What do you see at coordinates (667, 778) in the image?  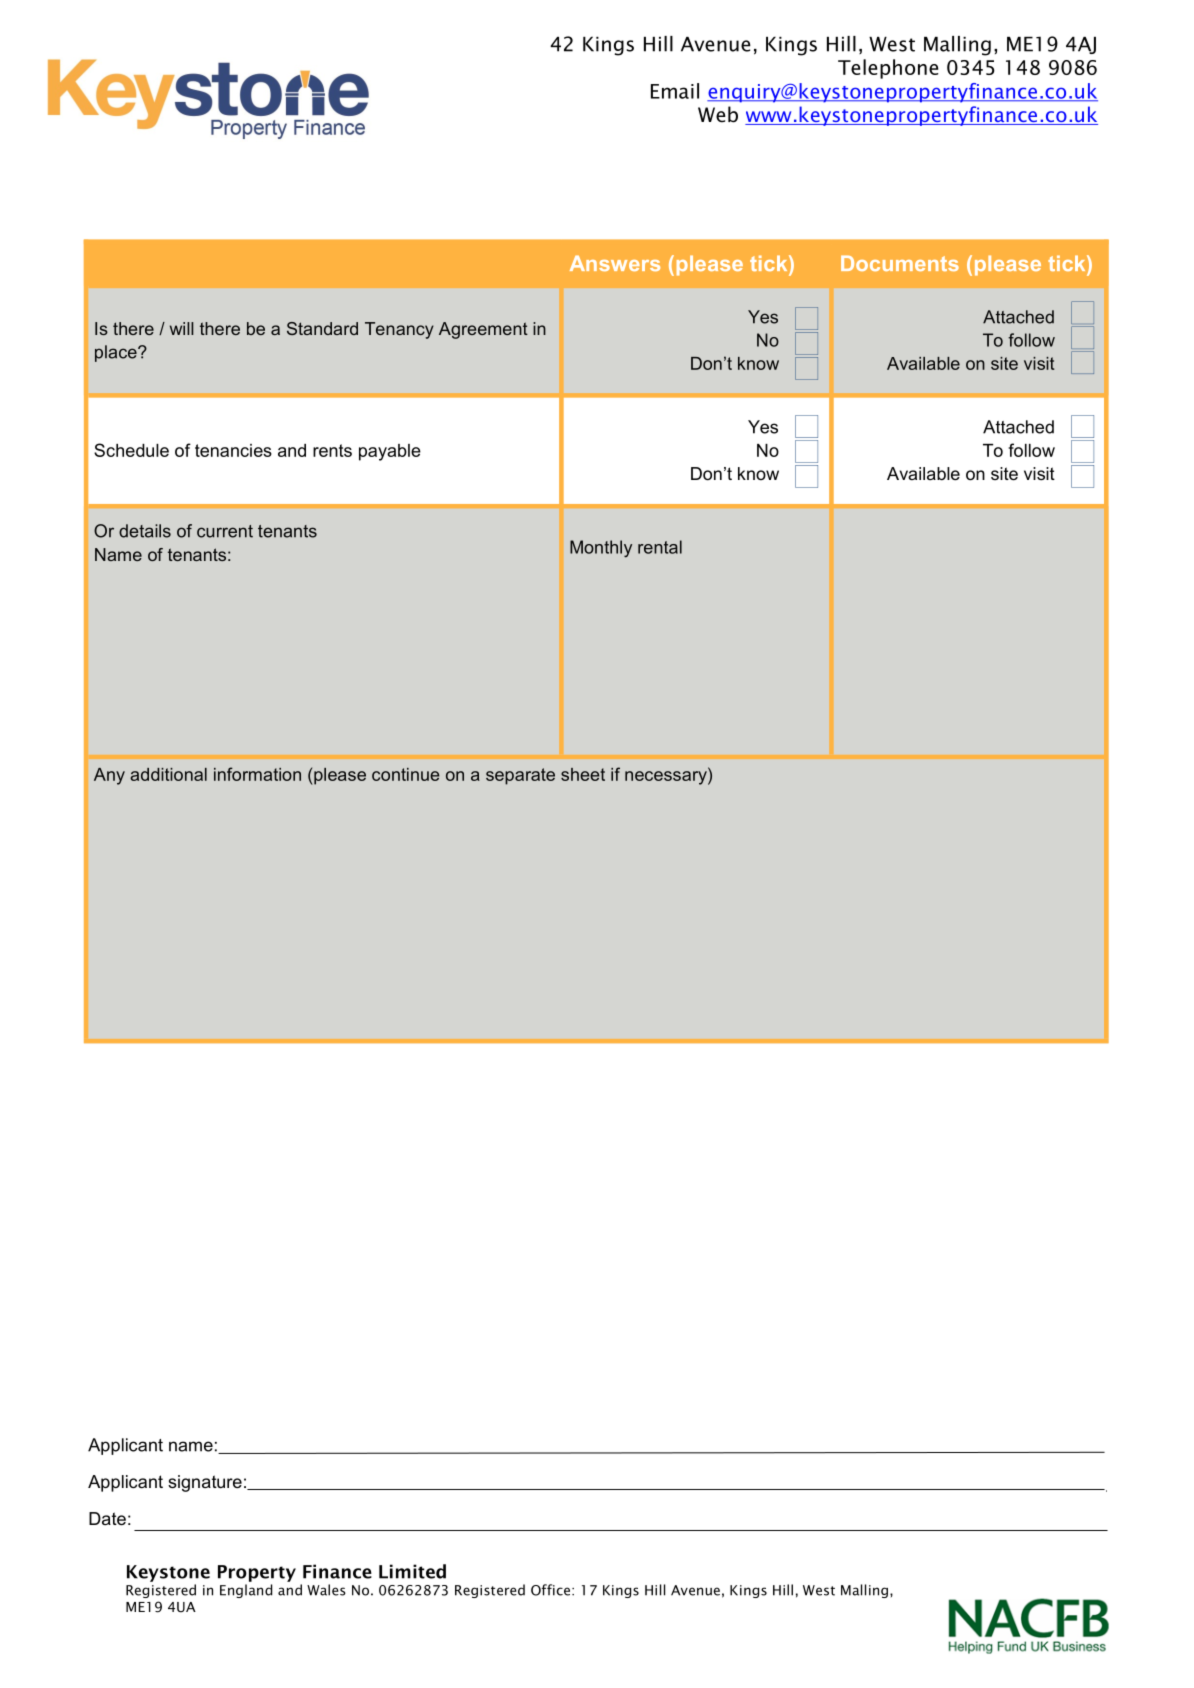 I see `necessary` at bounding box center [667, 778].
